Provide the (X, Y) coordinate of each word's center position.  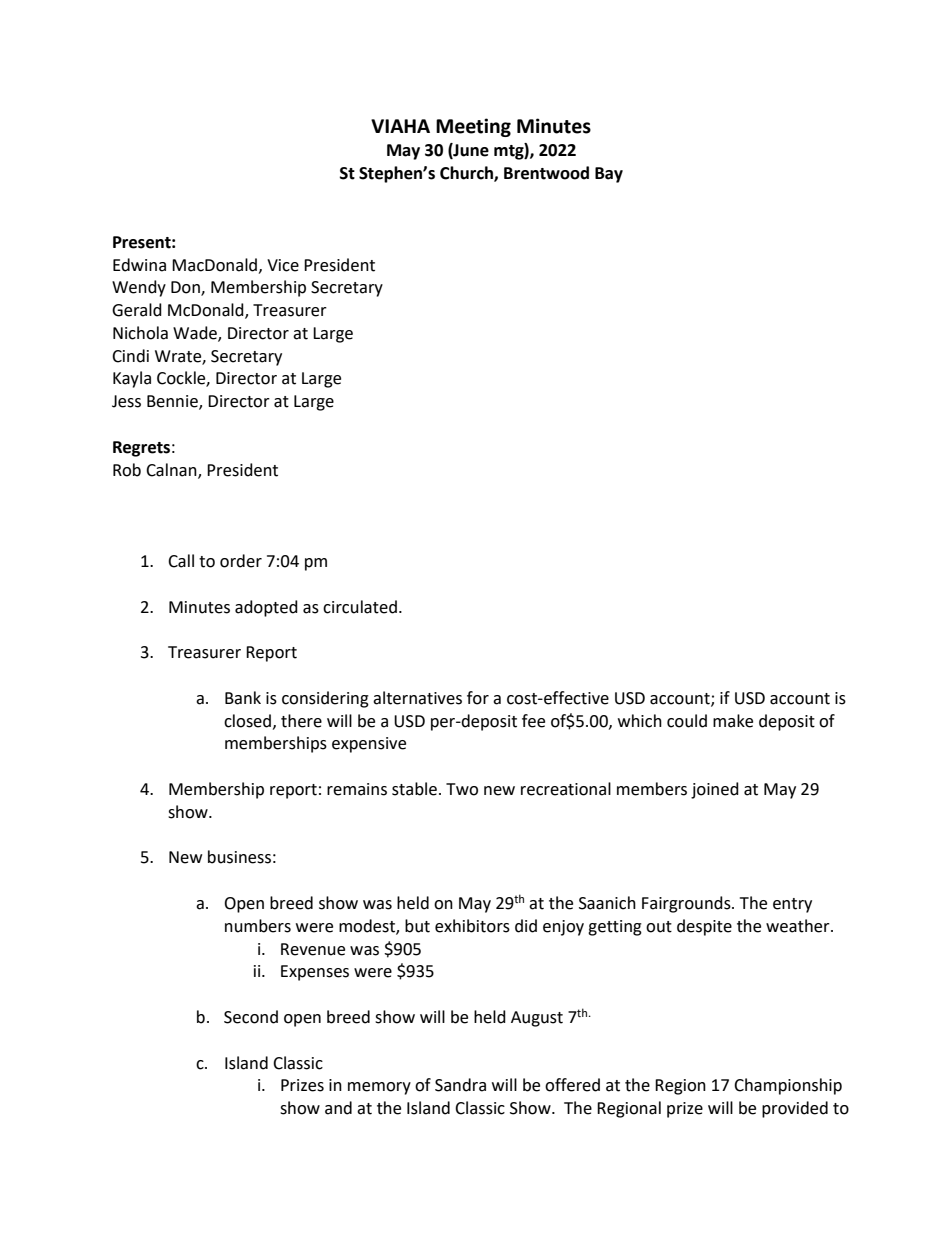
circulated (360, 607)
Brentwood (546, 173)
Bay (609, 175)
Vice (283, 265)
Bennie (173, 402)
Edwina (139, 265)
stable (414, 789)
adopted (266, 608)
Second (251, 1017)
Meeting (473, 127)
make (733, 721)
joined (715, 790)
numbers (258, 926)
